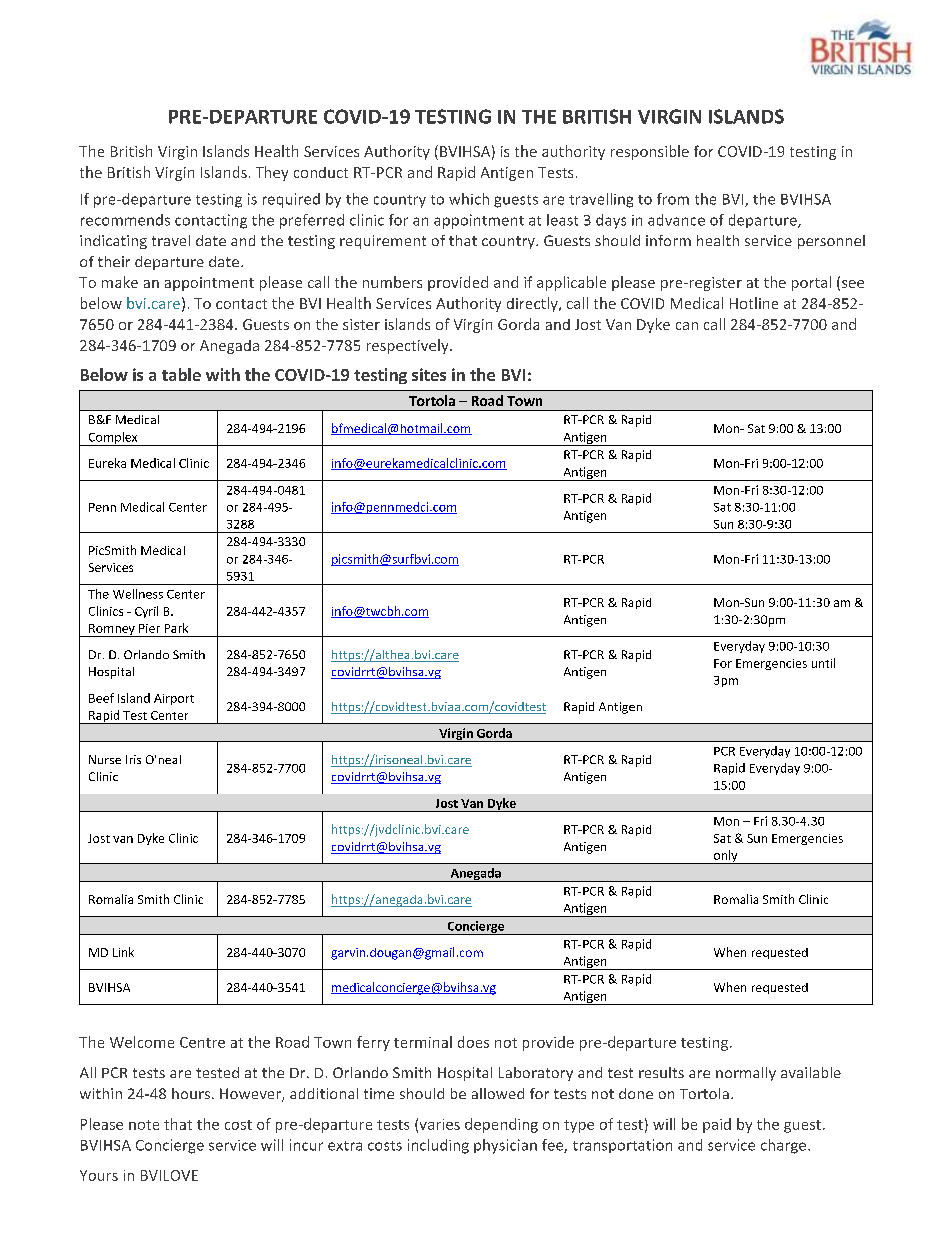 This screenshot has width=952, height=1233. Describe the element at coordinates (176, 628) in the screenshot. I see `Park` at that location.
